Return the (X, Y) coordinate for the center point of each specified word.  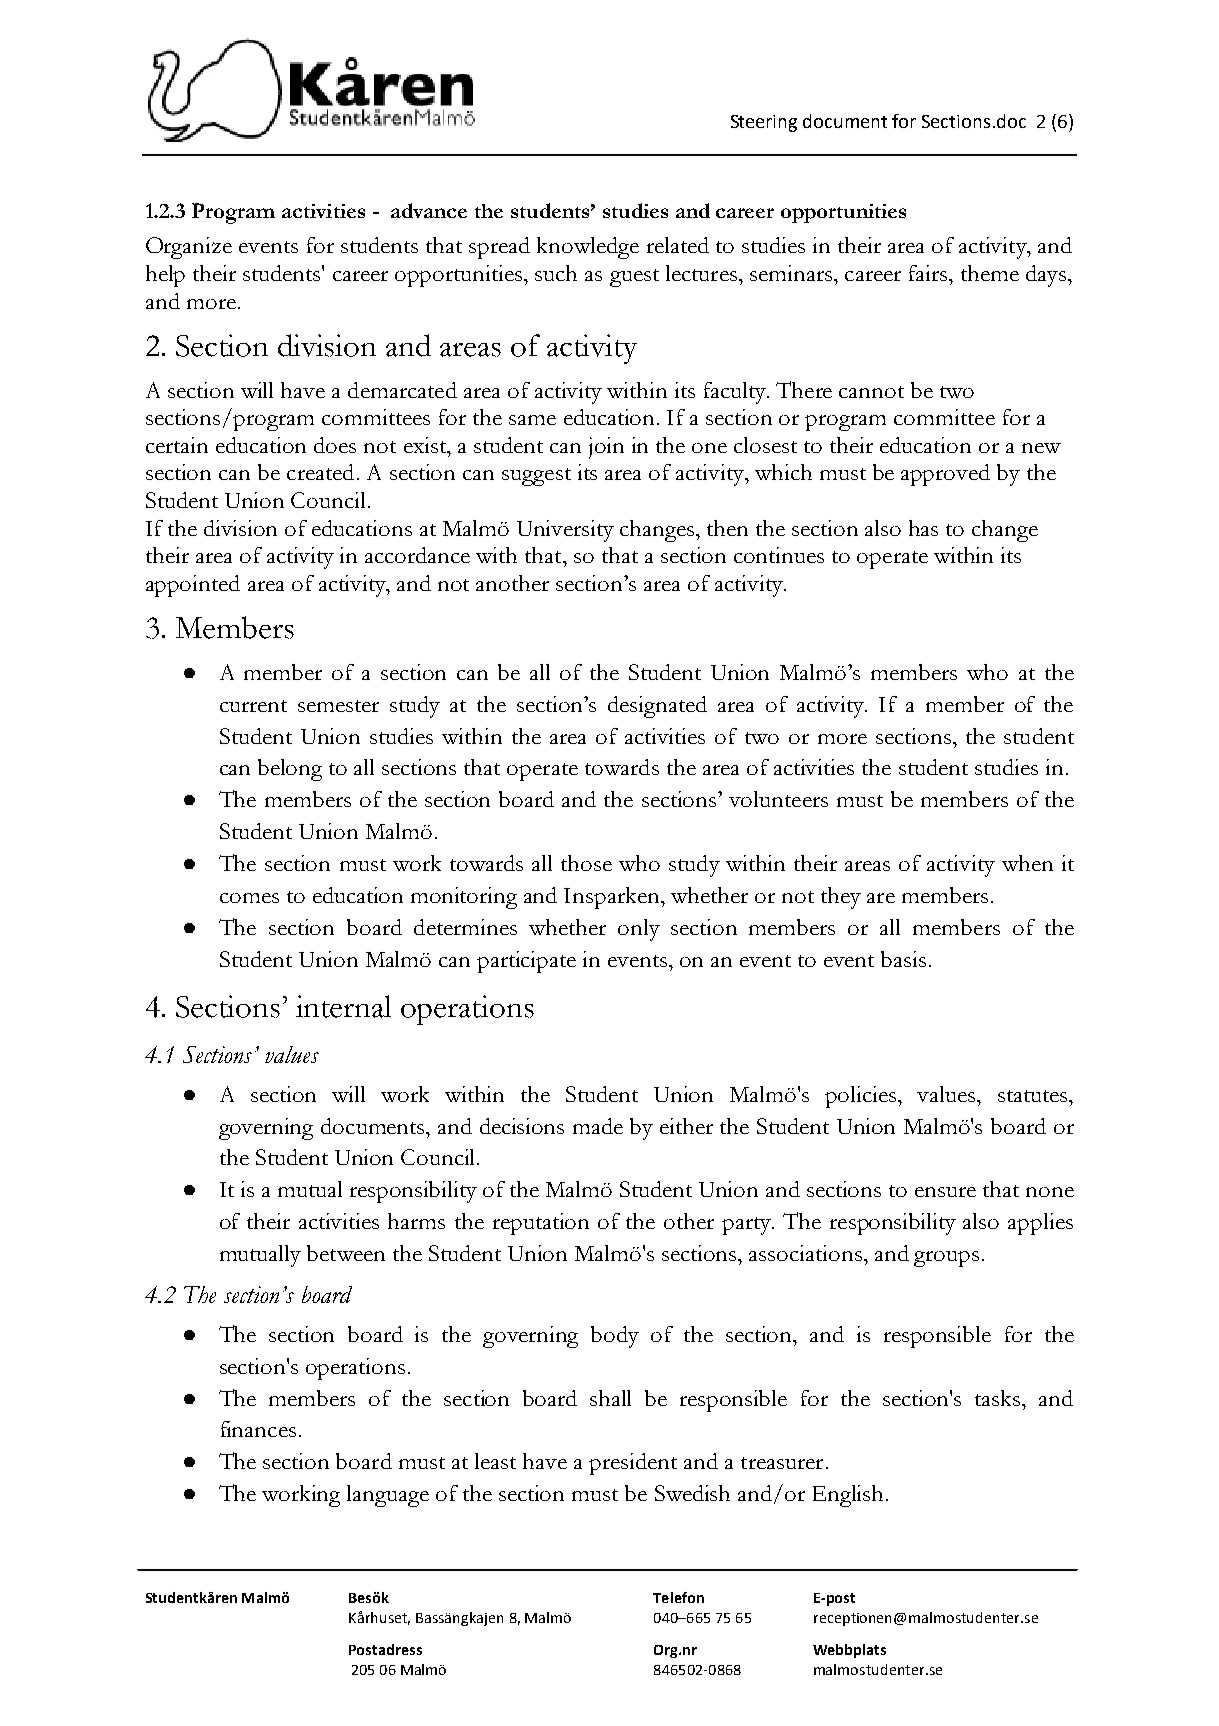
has (923, 528)
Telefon (678, 1597)
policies (862, 1097)
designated (657, 707)
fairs (929, 273)
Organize (189, 248)
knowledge (588, 248)
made (598, 1126)
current (253, 706)
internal (343, 1006)
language (388, 1496)
